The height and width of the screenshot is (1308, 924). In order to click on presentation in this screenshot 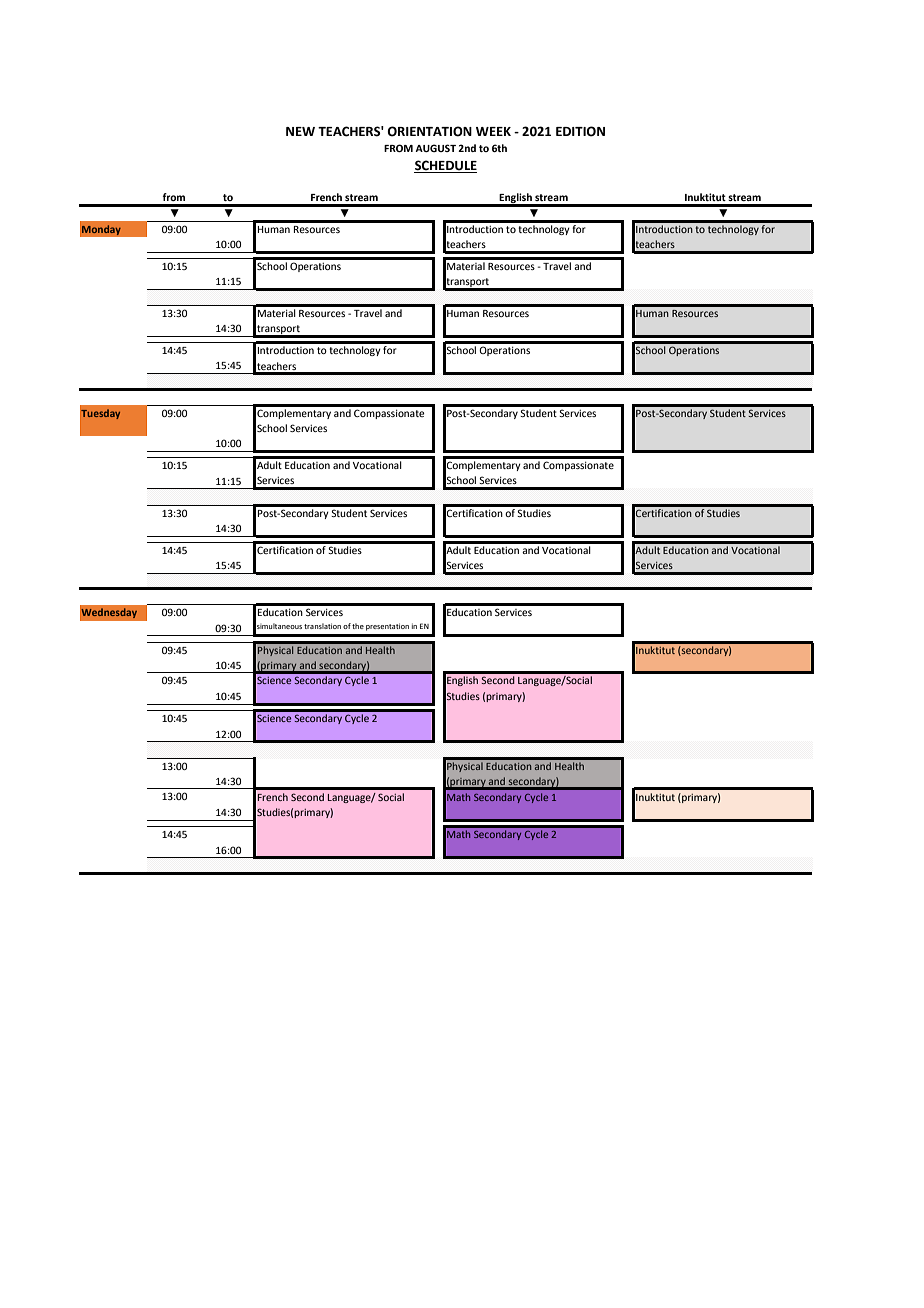, I will do `click(387, 627)`.
